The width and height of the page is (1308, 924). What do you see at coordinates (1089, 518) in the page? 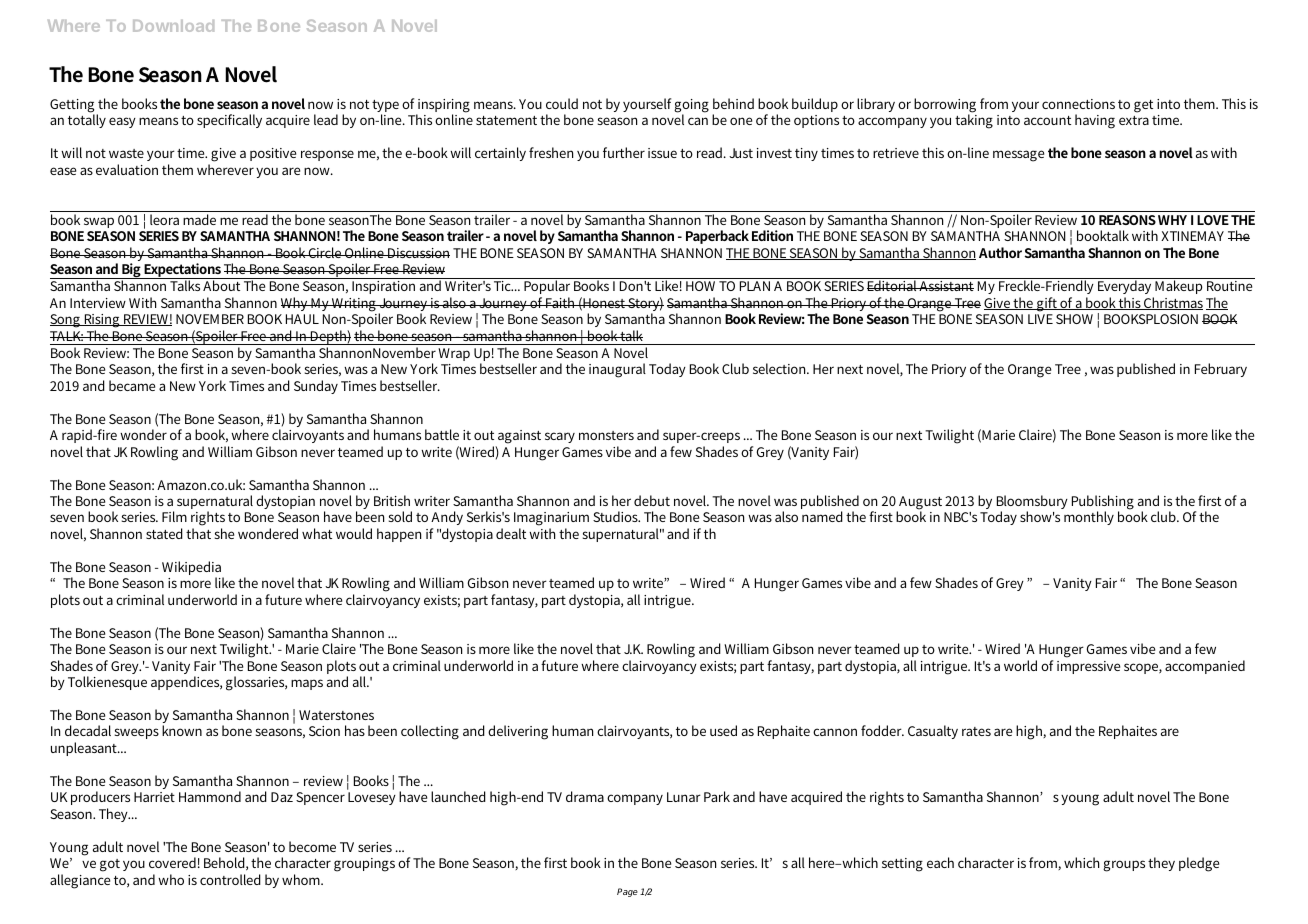
I see `monthly` at bounding box center [1089, 518].
